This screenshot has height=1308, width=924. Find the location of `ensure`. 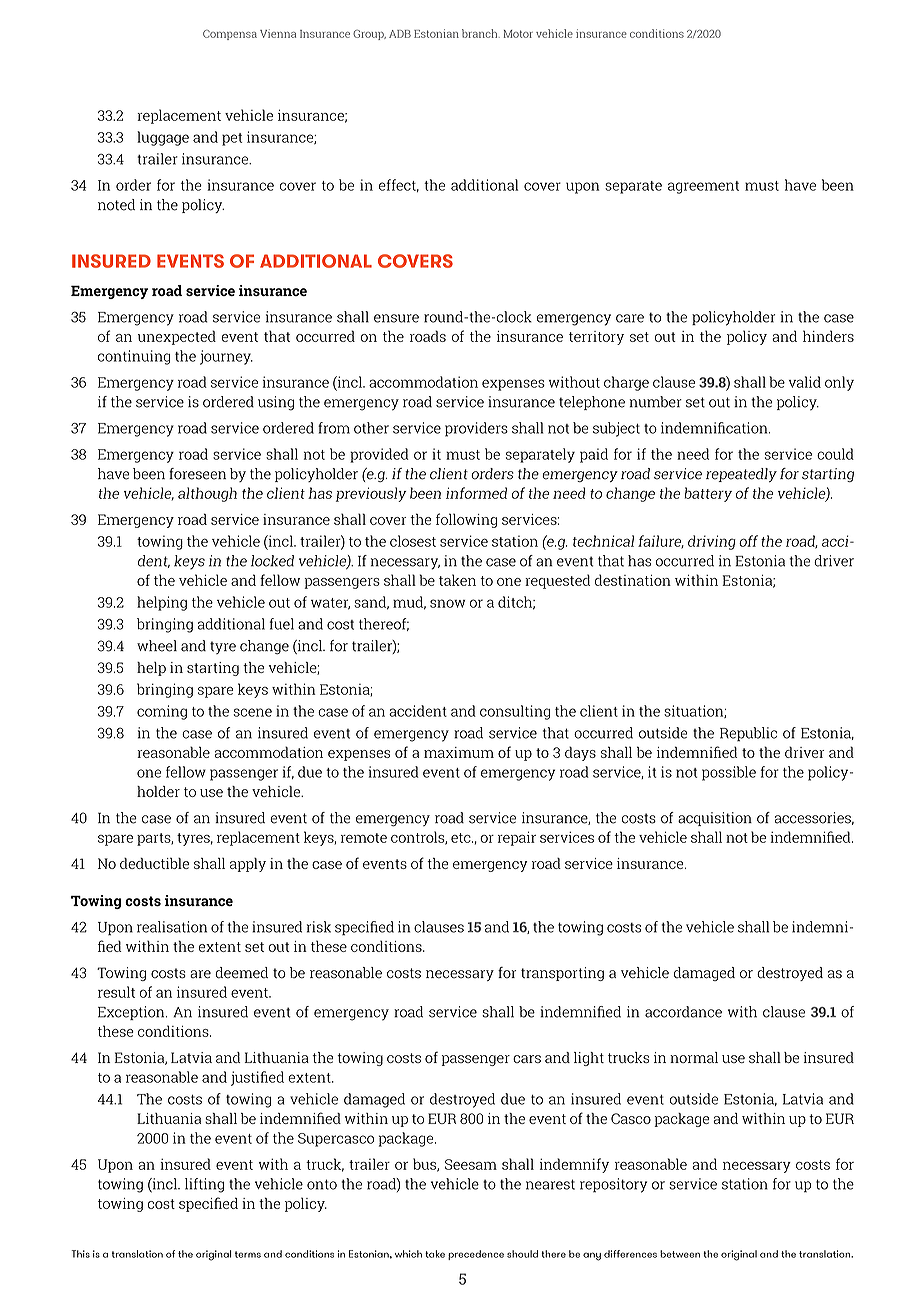

ensure is located at coordinates (396, 318).
